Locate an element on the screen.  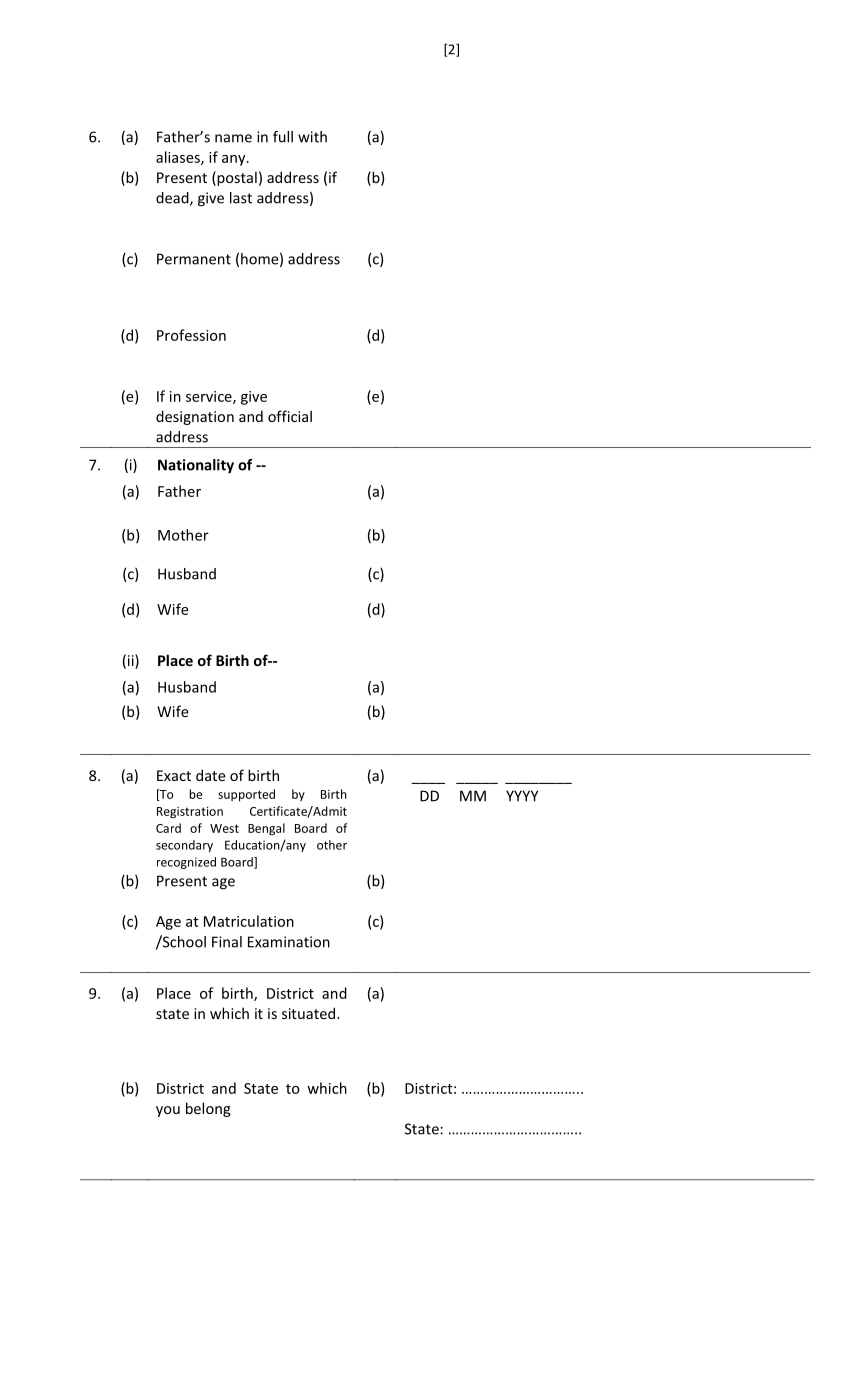
situated is located at coordinates (308, 1013).
